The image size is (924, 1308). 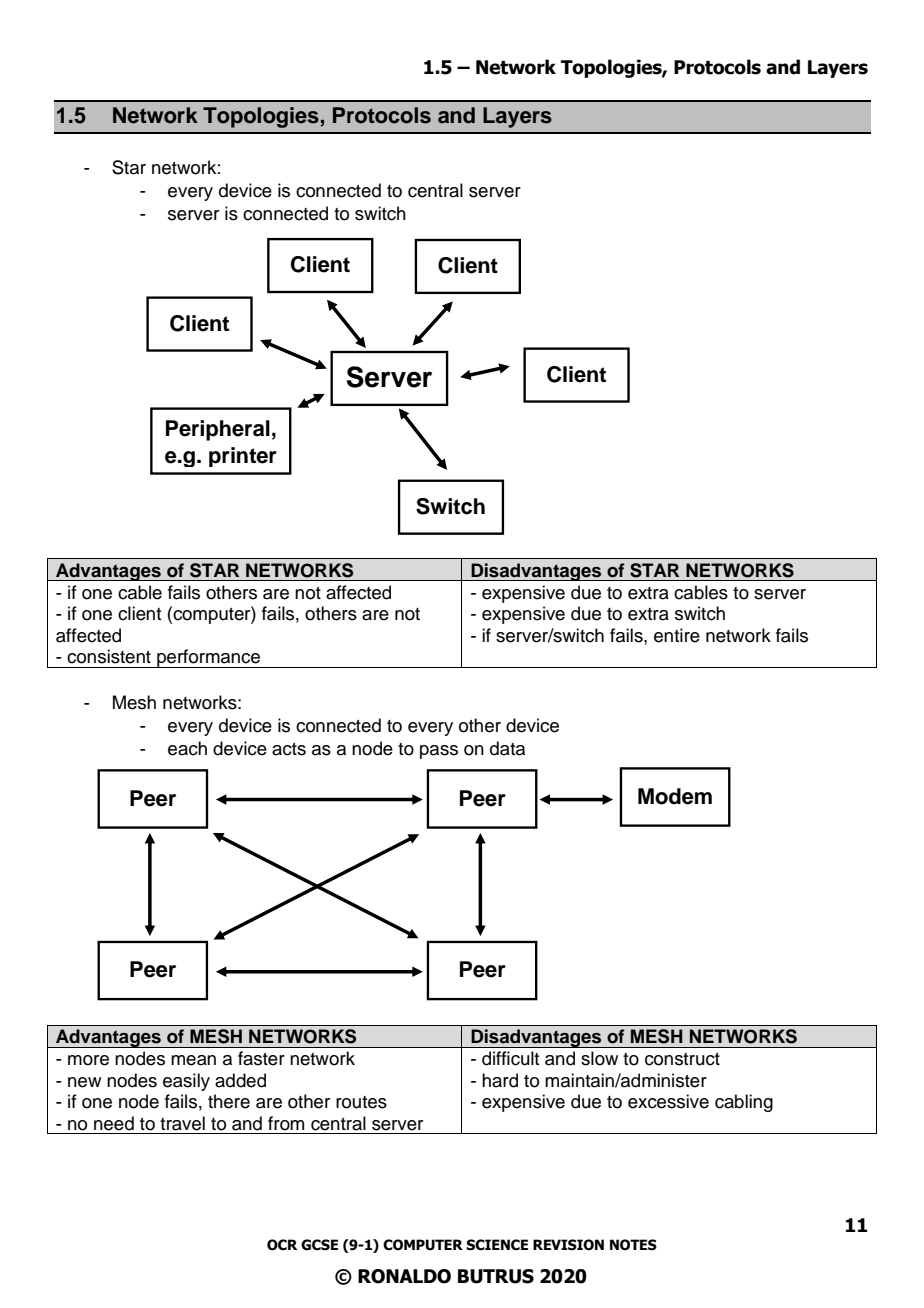 What do you see at coordinates (193, 1060) in the screenshot?
I see `mean` at bounding box center [193, 1060].
